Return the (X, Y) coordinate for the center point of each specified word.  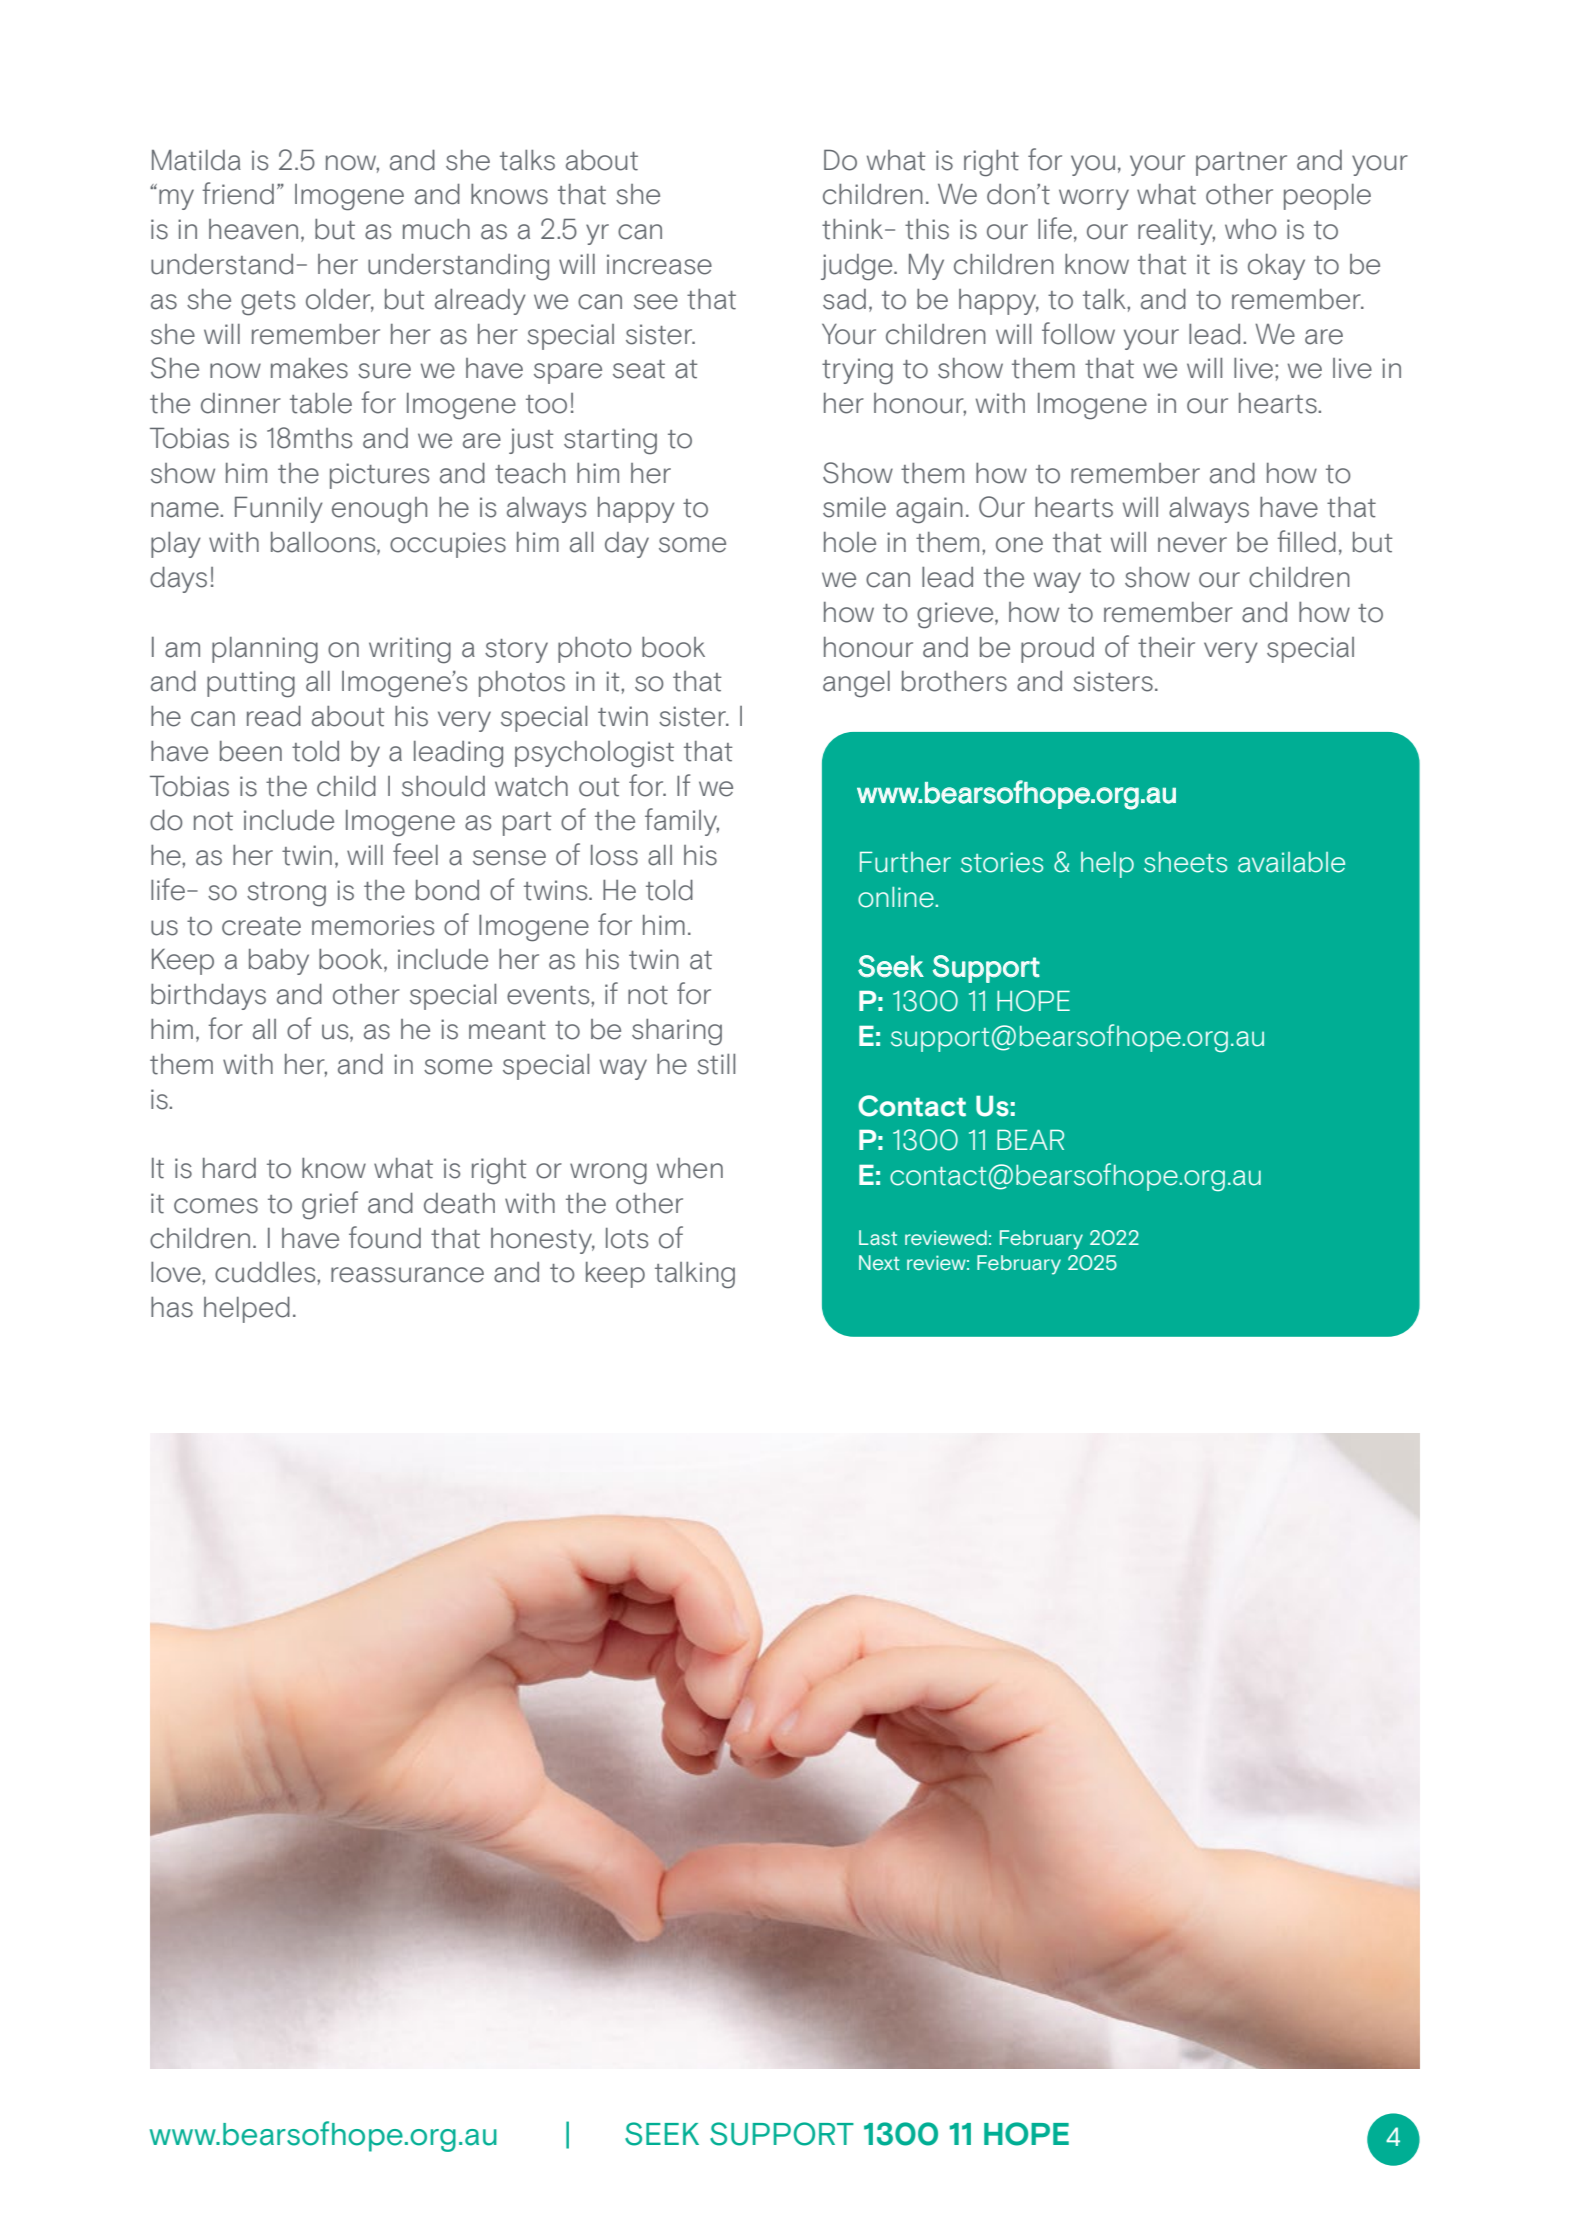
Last (878, 1237)
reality (1176, 232)
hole (850, 542)
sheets (1185, 862)
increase (659, 264)
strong (286, 894)
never (1192, 545)
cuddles (266, 1272)
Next (879, 1262)
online (897, 897)
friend (238, 193)
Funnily (279, 510)
